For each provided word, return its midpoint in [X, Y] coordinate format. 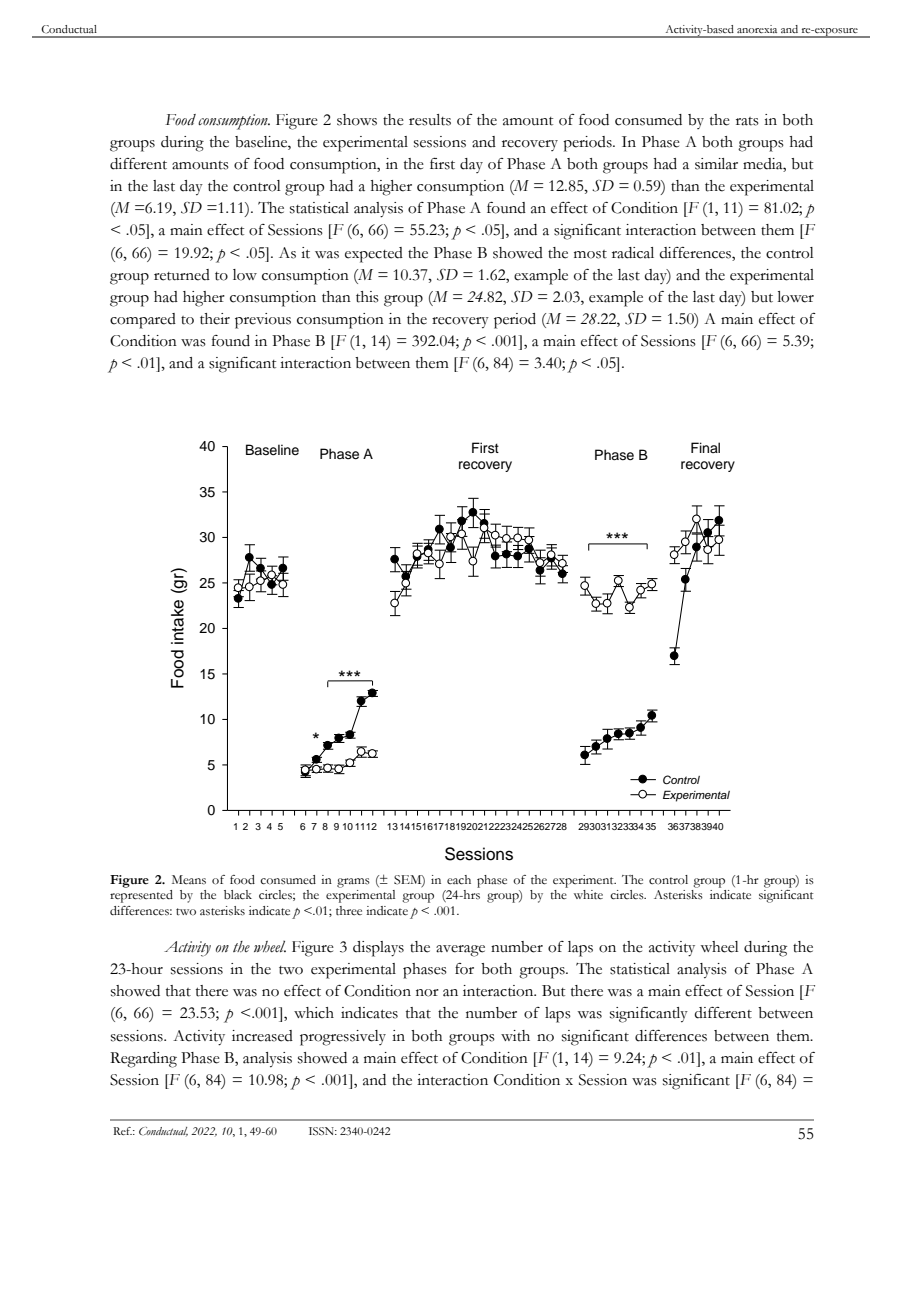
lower [796, 297]
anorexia [757, 29]
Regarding [143, 1060]
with [515, 1036]
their [215, 319]
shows [357, 120]
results [430, 120]
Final [705, 447]
